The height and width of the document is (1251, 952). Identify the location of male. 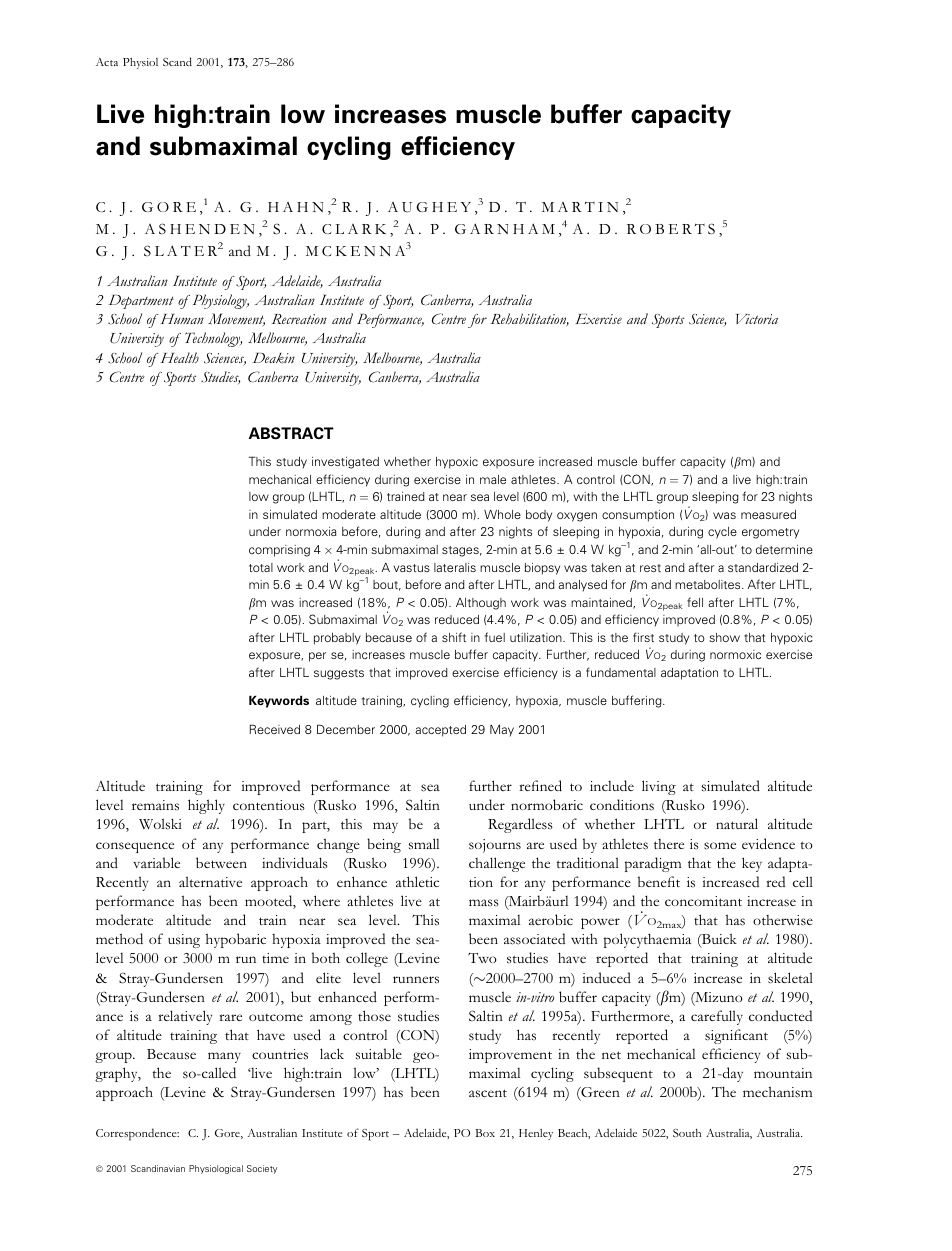
(493, 479).
